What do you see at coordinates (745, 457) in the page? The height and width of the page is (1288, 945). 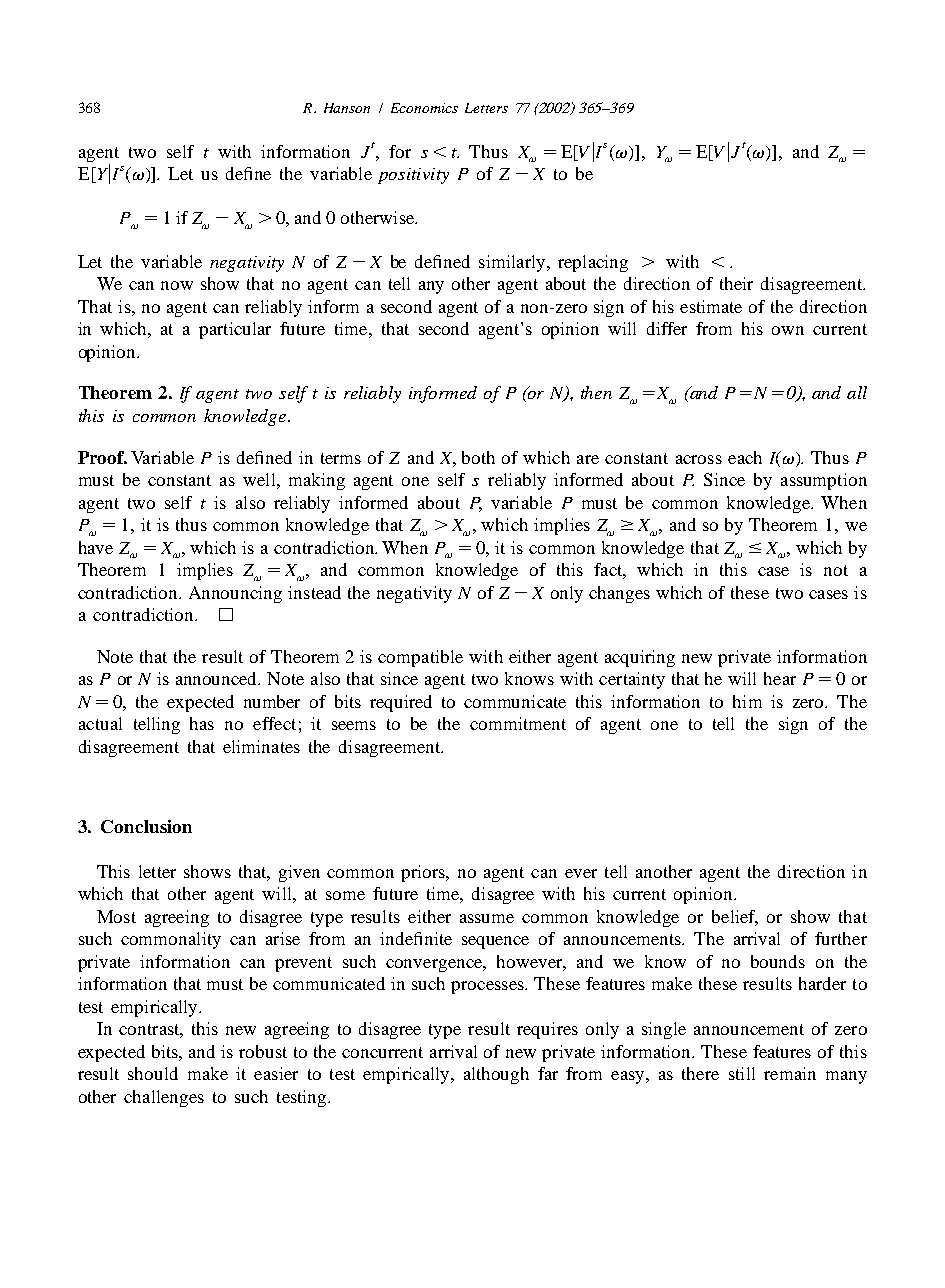 I see `each` at bounding box center [745, 457].
